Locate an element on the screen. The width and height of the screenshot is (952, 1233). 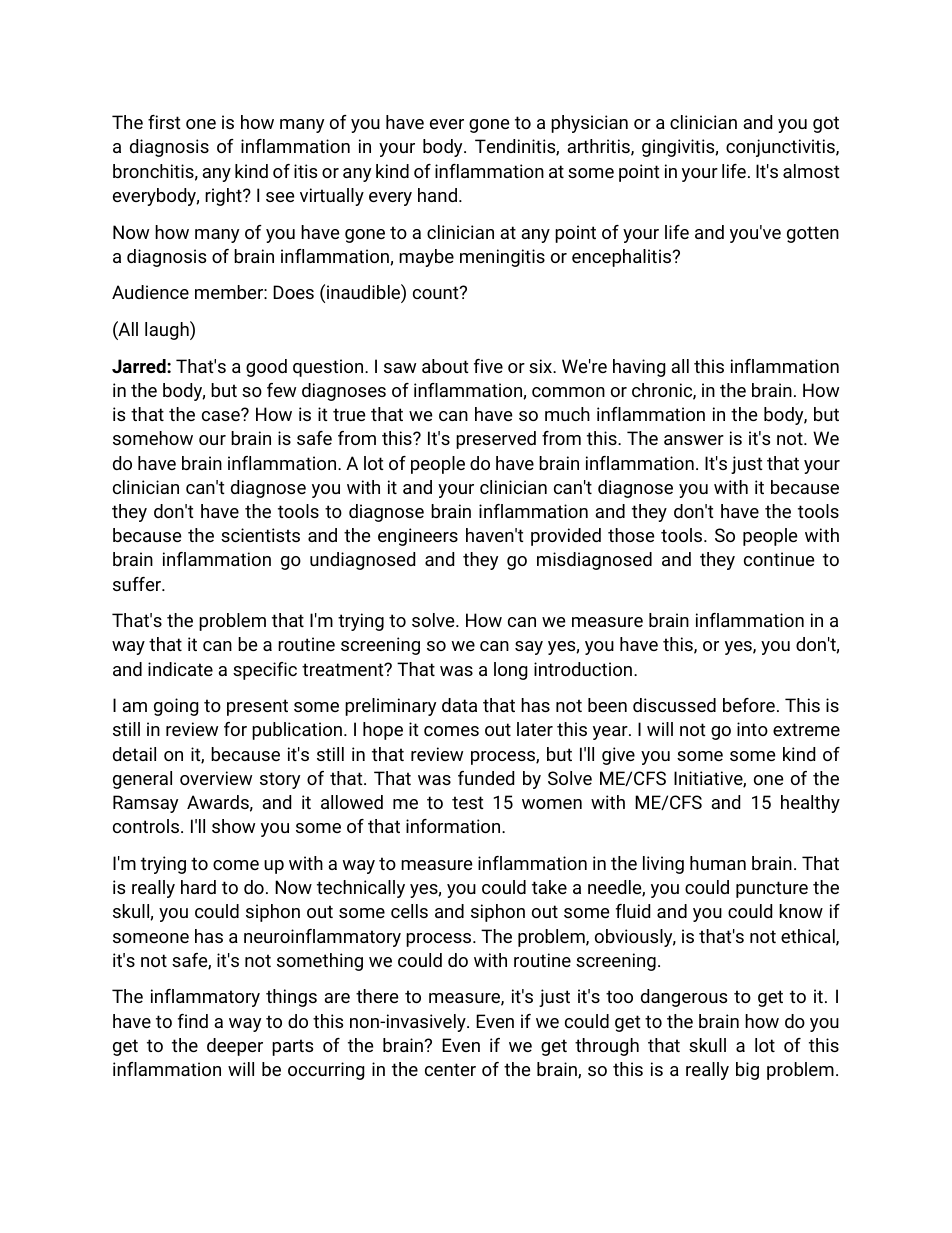
hand is located at coordinates (437, 195).
